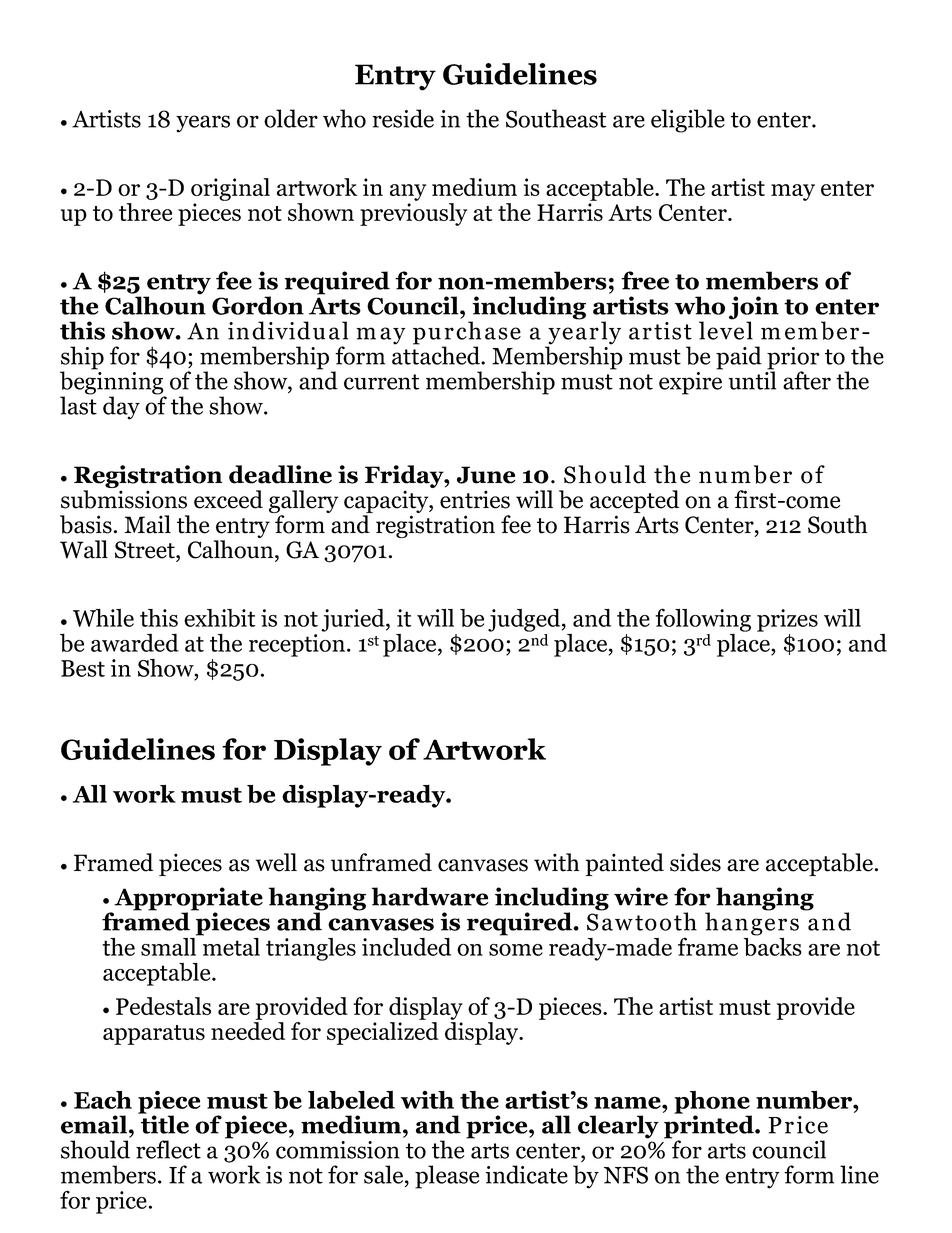 Image resolution: width=952 pixels, height=1233 pixels. I want to click on expire, so click(691, 382).
